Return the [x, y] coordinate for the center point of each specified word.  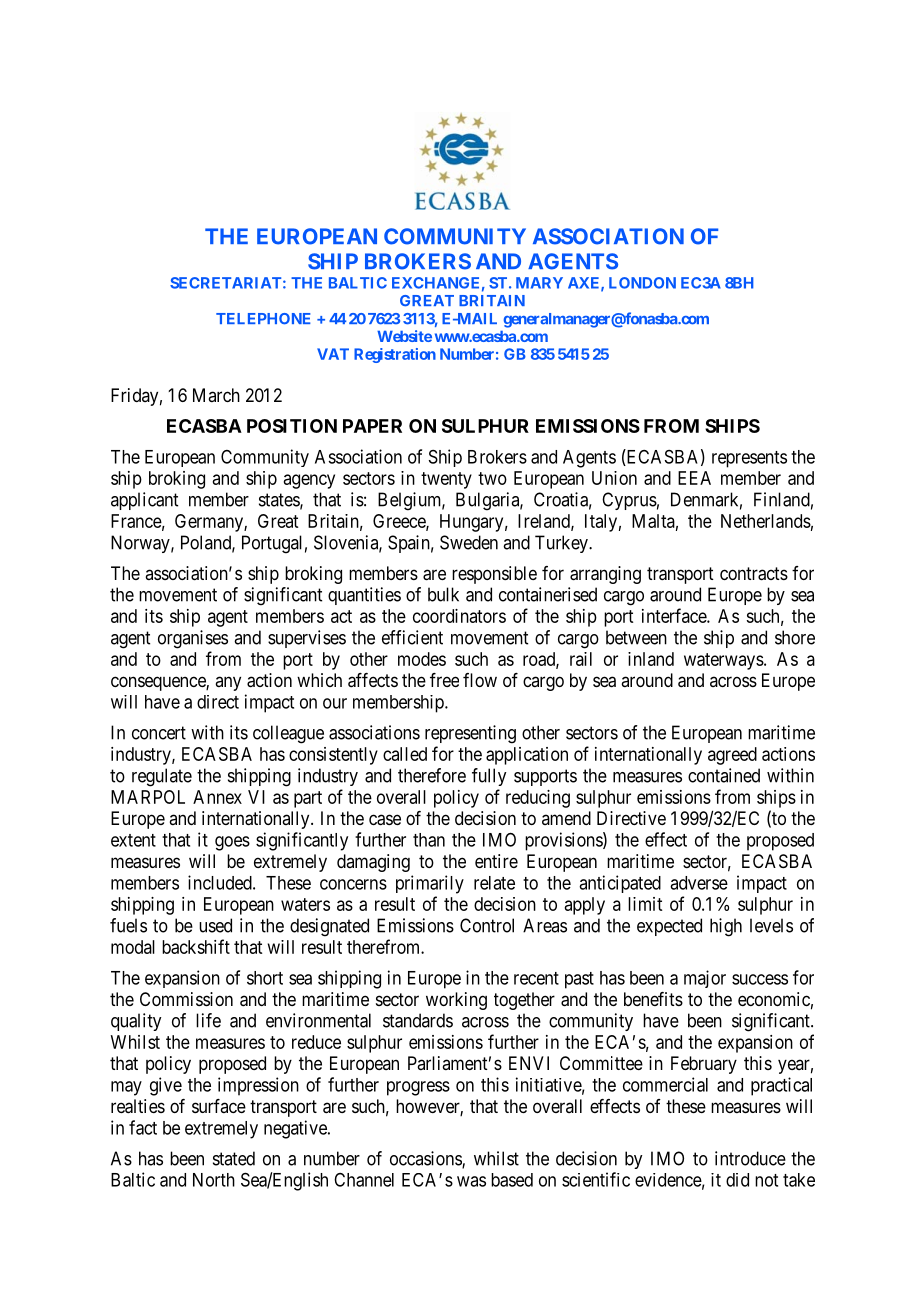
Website [404, 336]
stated [234, 1158]
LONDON [642, 283]
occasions [426, 1159]
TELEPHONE [263, 319]
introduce [750, 1158]
